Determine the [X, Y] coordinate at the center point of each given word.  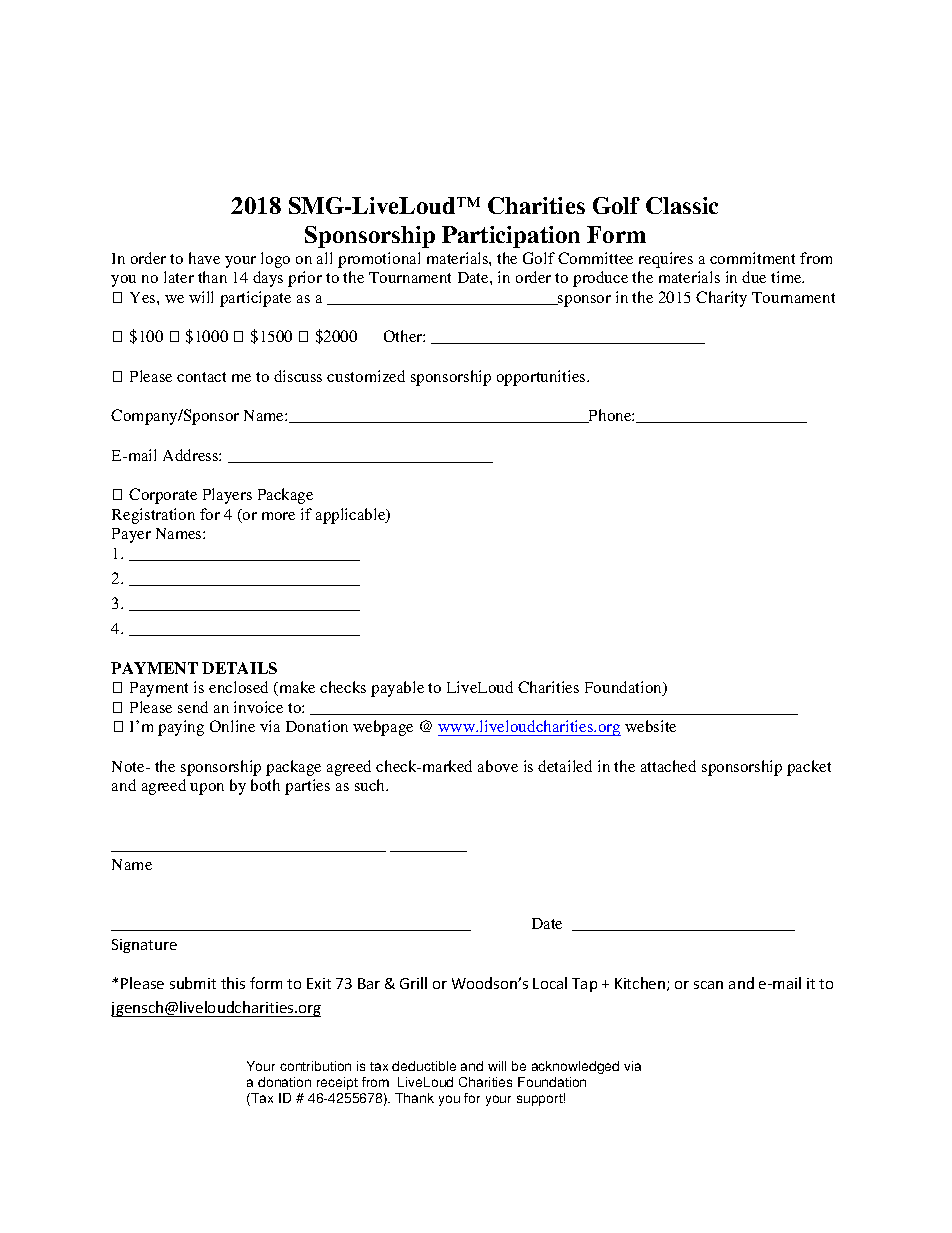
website [650, 726]
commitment [752, 258]
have [204, 258]
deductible [424, 1066]
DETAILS [239, 668]
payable [397, 689]
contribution [315, 1066]
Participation [511, 237]
